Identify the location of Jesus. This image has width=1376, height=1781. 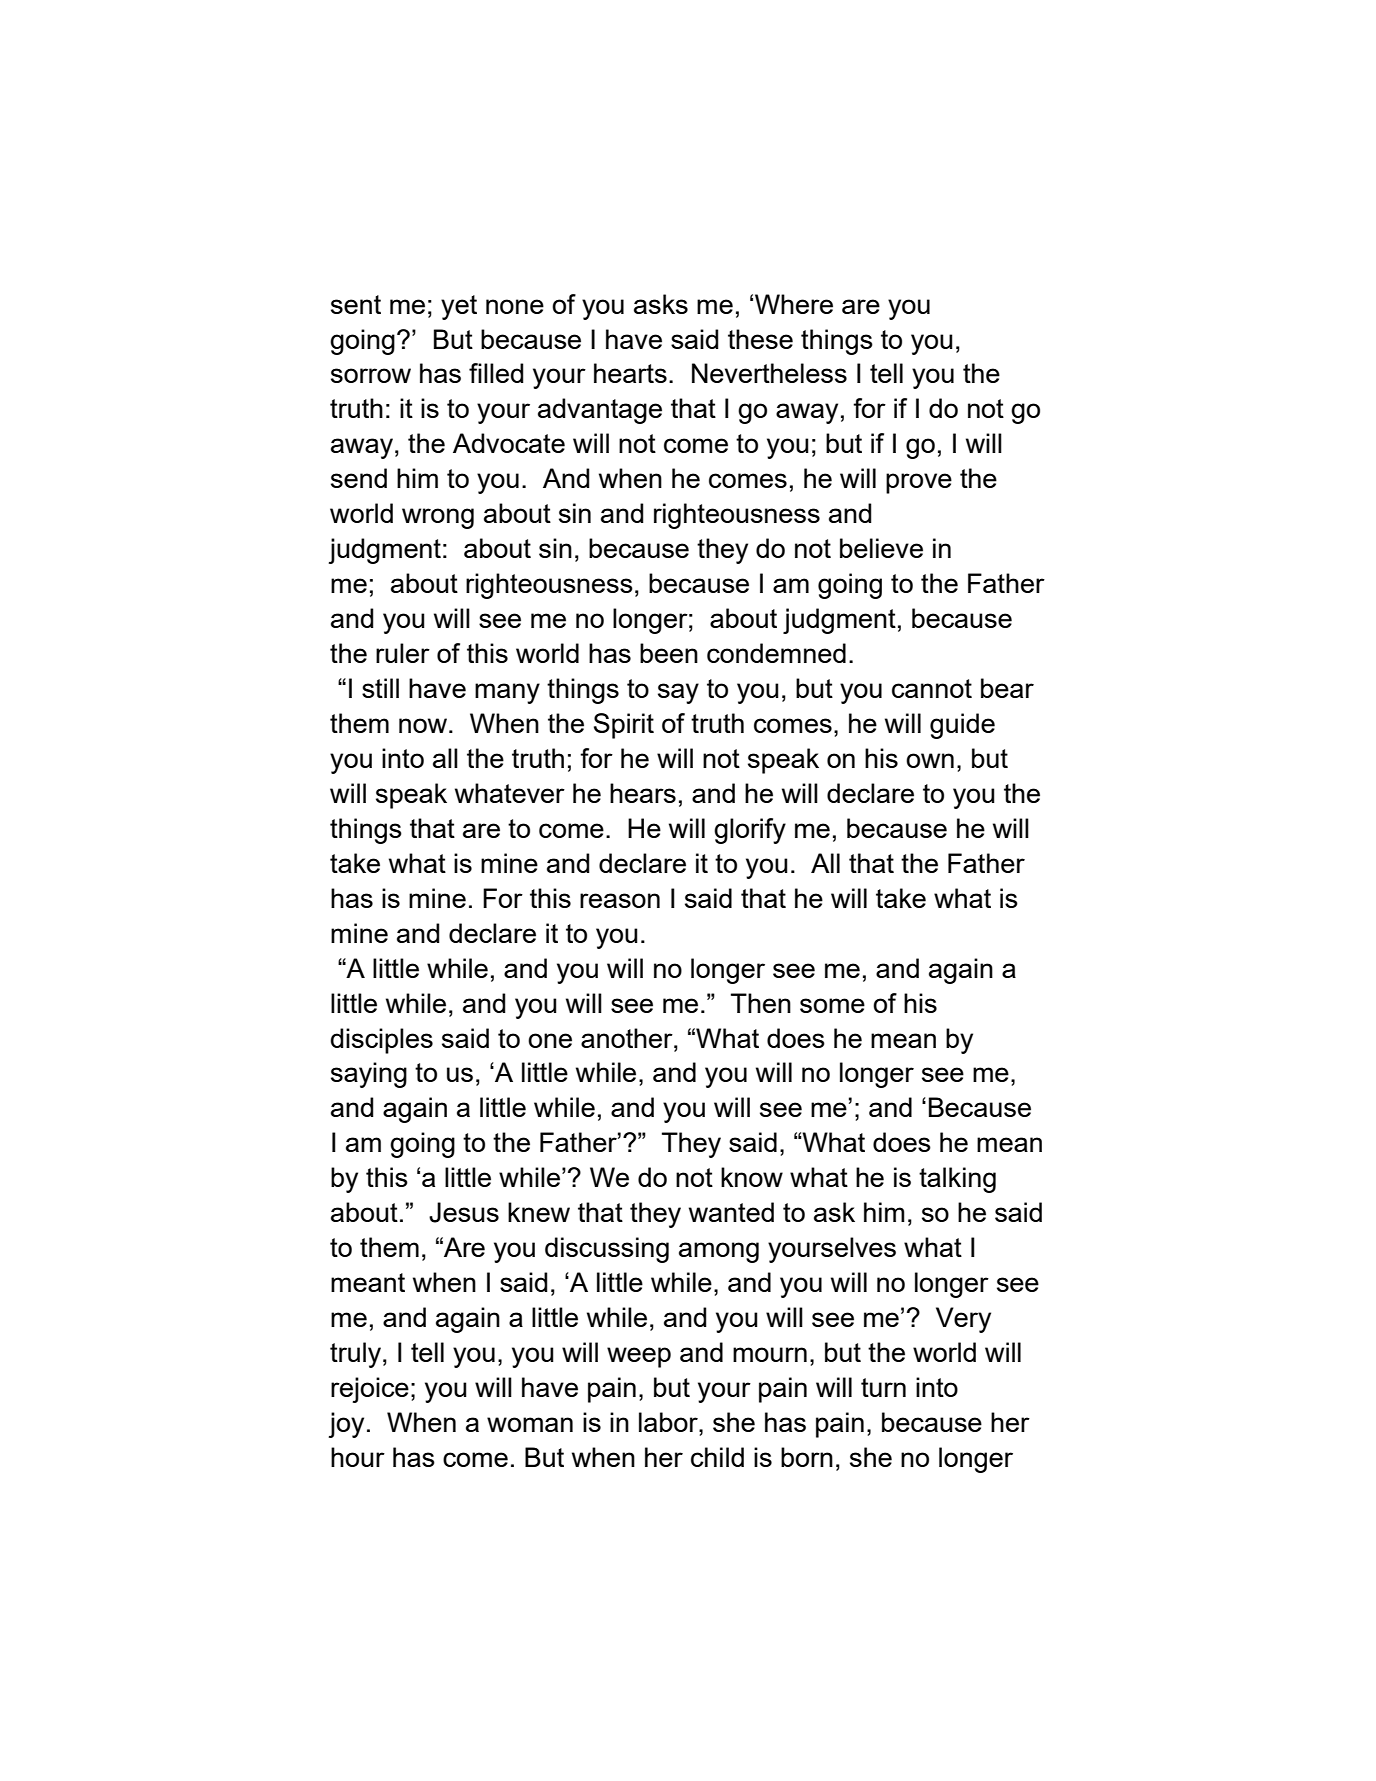
(464, 1212).
